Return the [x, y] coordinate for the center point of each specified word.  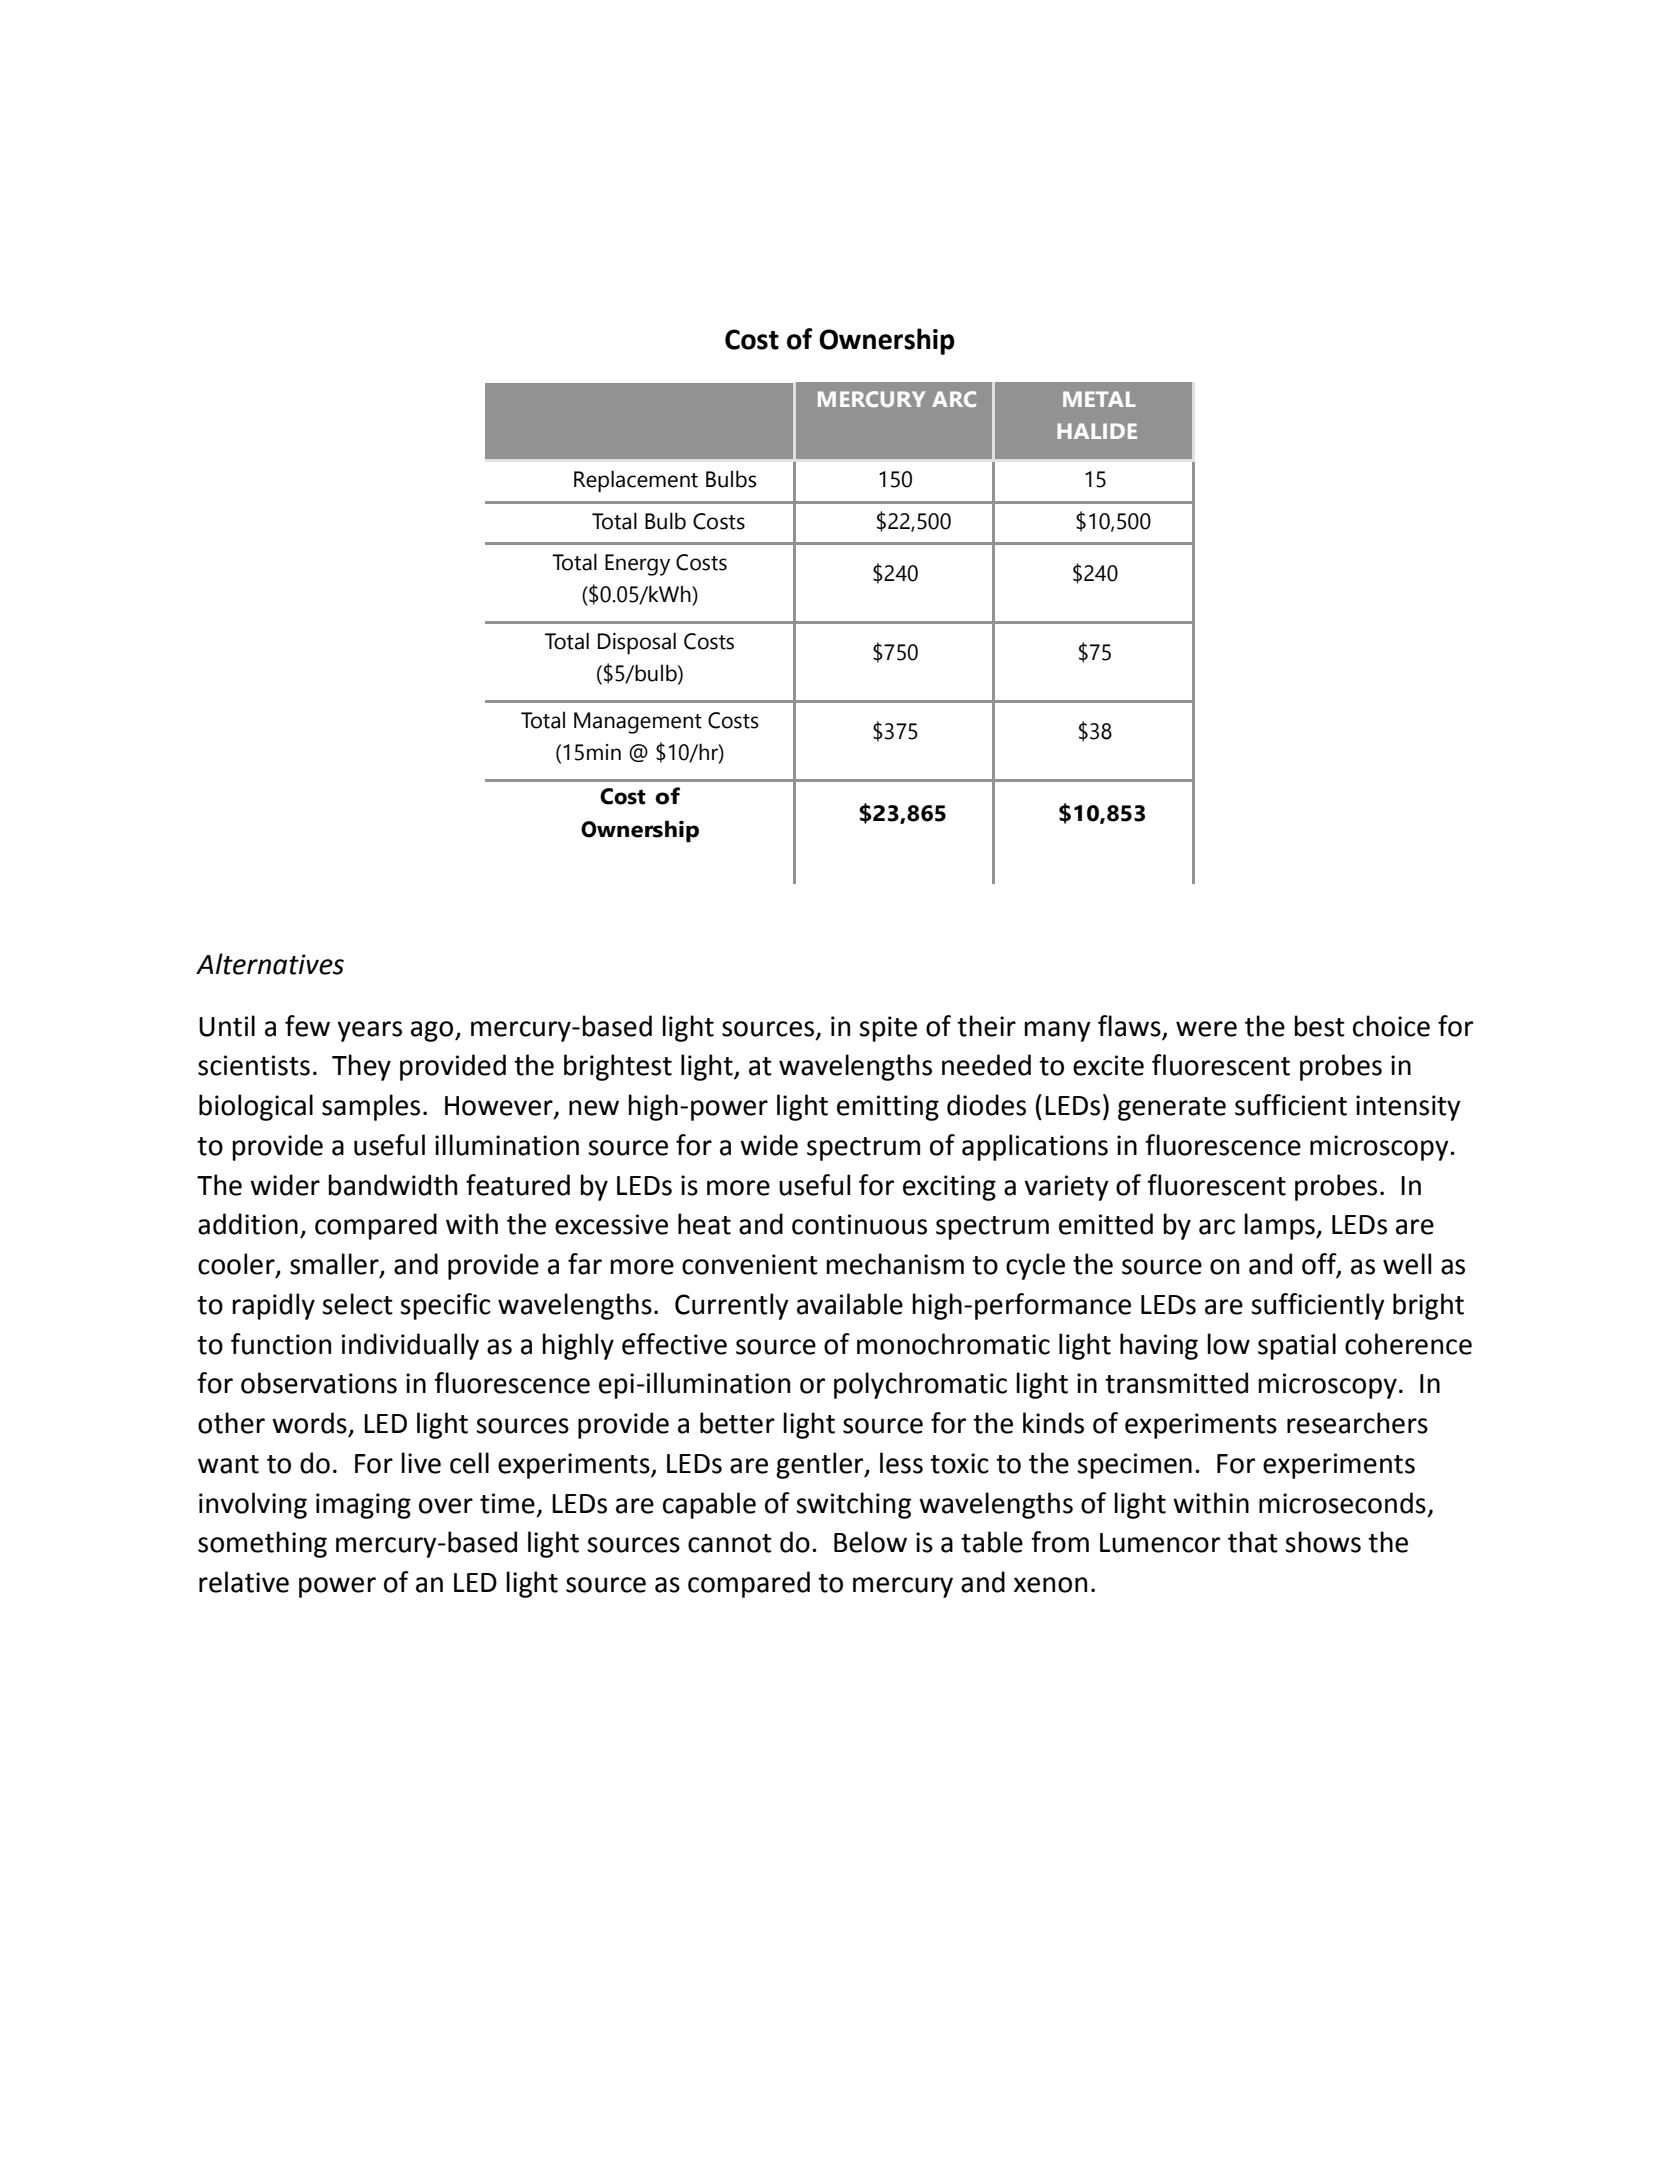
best [1319, 1026]
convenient [750, 1264]
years [369, 1031]
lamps [1280, 1226]
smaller [335, 1265]
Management [638, 723]
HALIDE [1097, 431]
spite [888, 1029]
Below [870, 1542]
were [1206, 1029]
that [1253, 1542]
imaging [363, 1506]
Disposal [637, 643]
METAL [1099, 399]
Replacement [636, 481]
